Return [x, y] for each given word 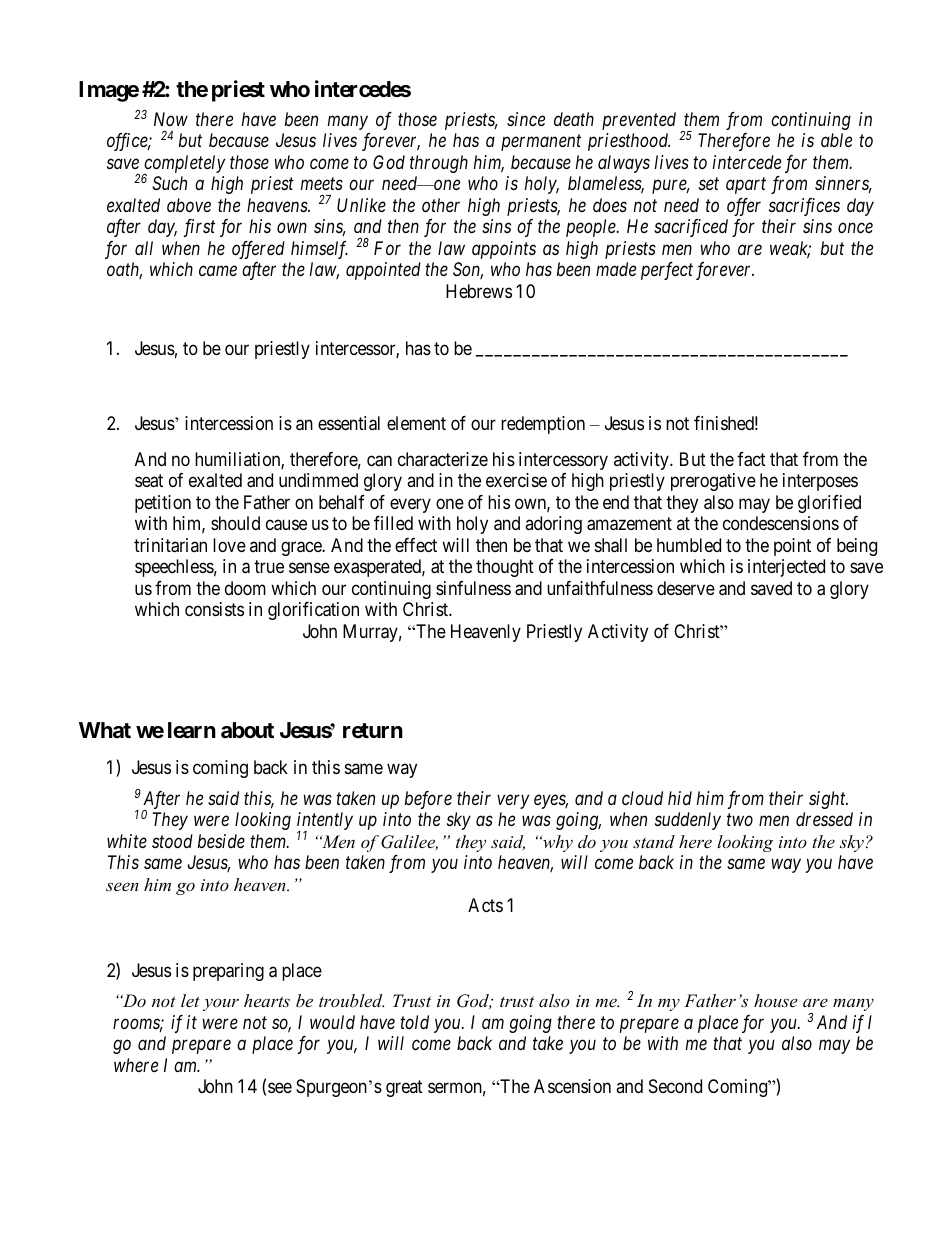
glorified [829, 504]
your [221, 1004]
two [740, 820]
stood [172, 841]
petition [163, 504]
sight [828, 800]
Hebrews [479, 291]
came [218, 271]
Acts [485, 905]
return [373, 730]
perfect [667, 271]
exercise [516, 480]
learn [192, 730]
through [439, 164]
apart [746, 186]
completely [184, 165]
